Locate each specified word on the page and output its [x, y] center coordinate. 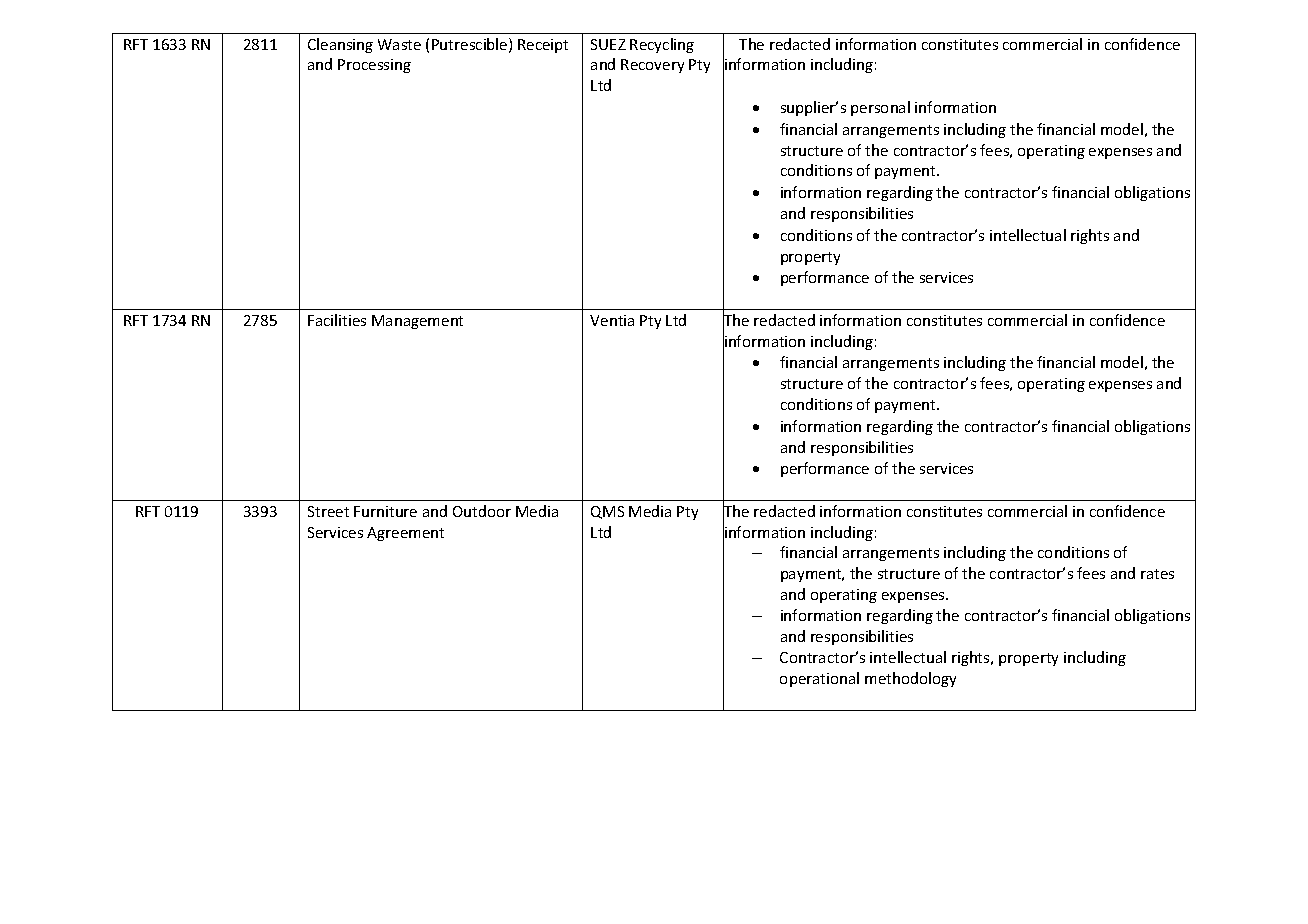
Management [417, 322]
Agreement [405, 534]
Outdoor [482, 511]
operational [819, 679]
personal [880, 108]
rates [1157, 574]
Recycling [662, 45]
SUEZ [608, 44]
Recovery [652, 66]
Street [328, 511]
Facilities [337, 320]
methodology [910, 679]
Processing [374, 66]
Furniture [385, 511]
